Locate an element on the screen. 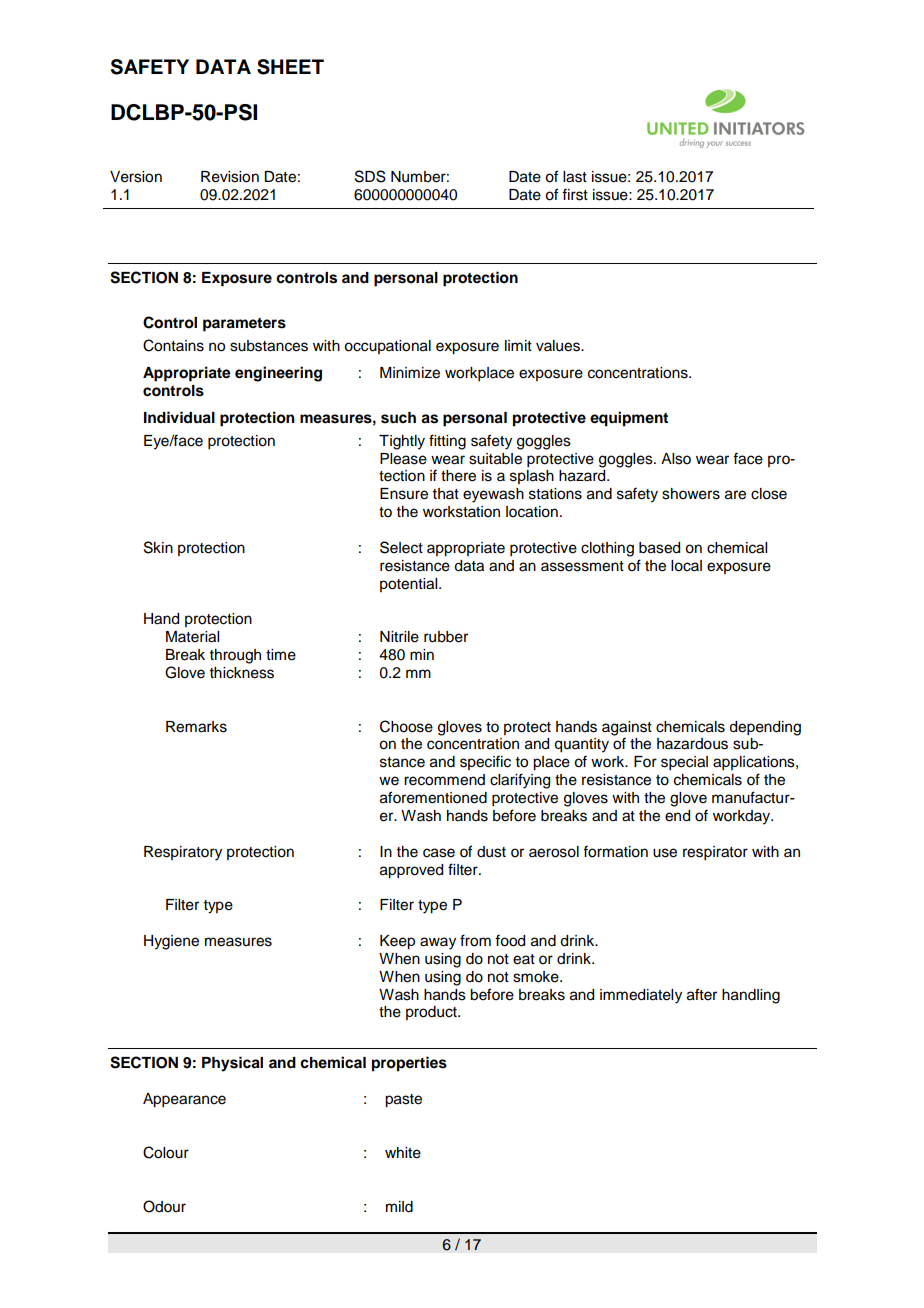 The image size is (924, 1308). after is located at coordinates (702, 994).
